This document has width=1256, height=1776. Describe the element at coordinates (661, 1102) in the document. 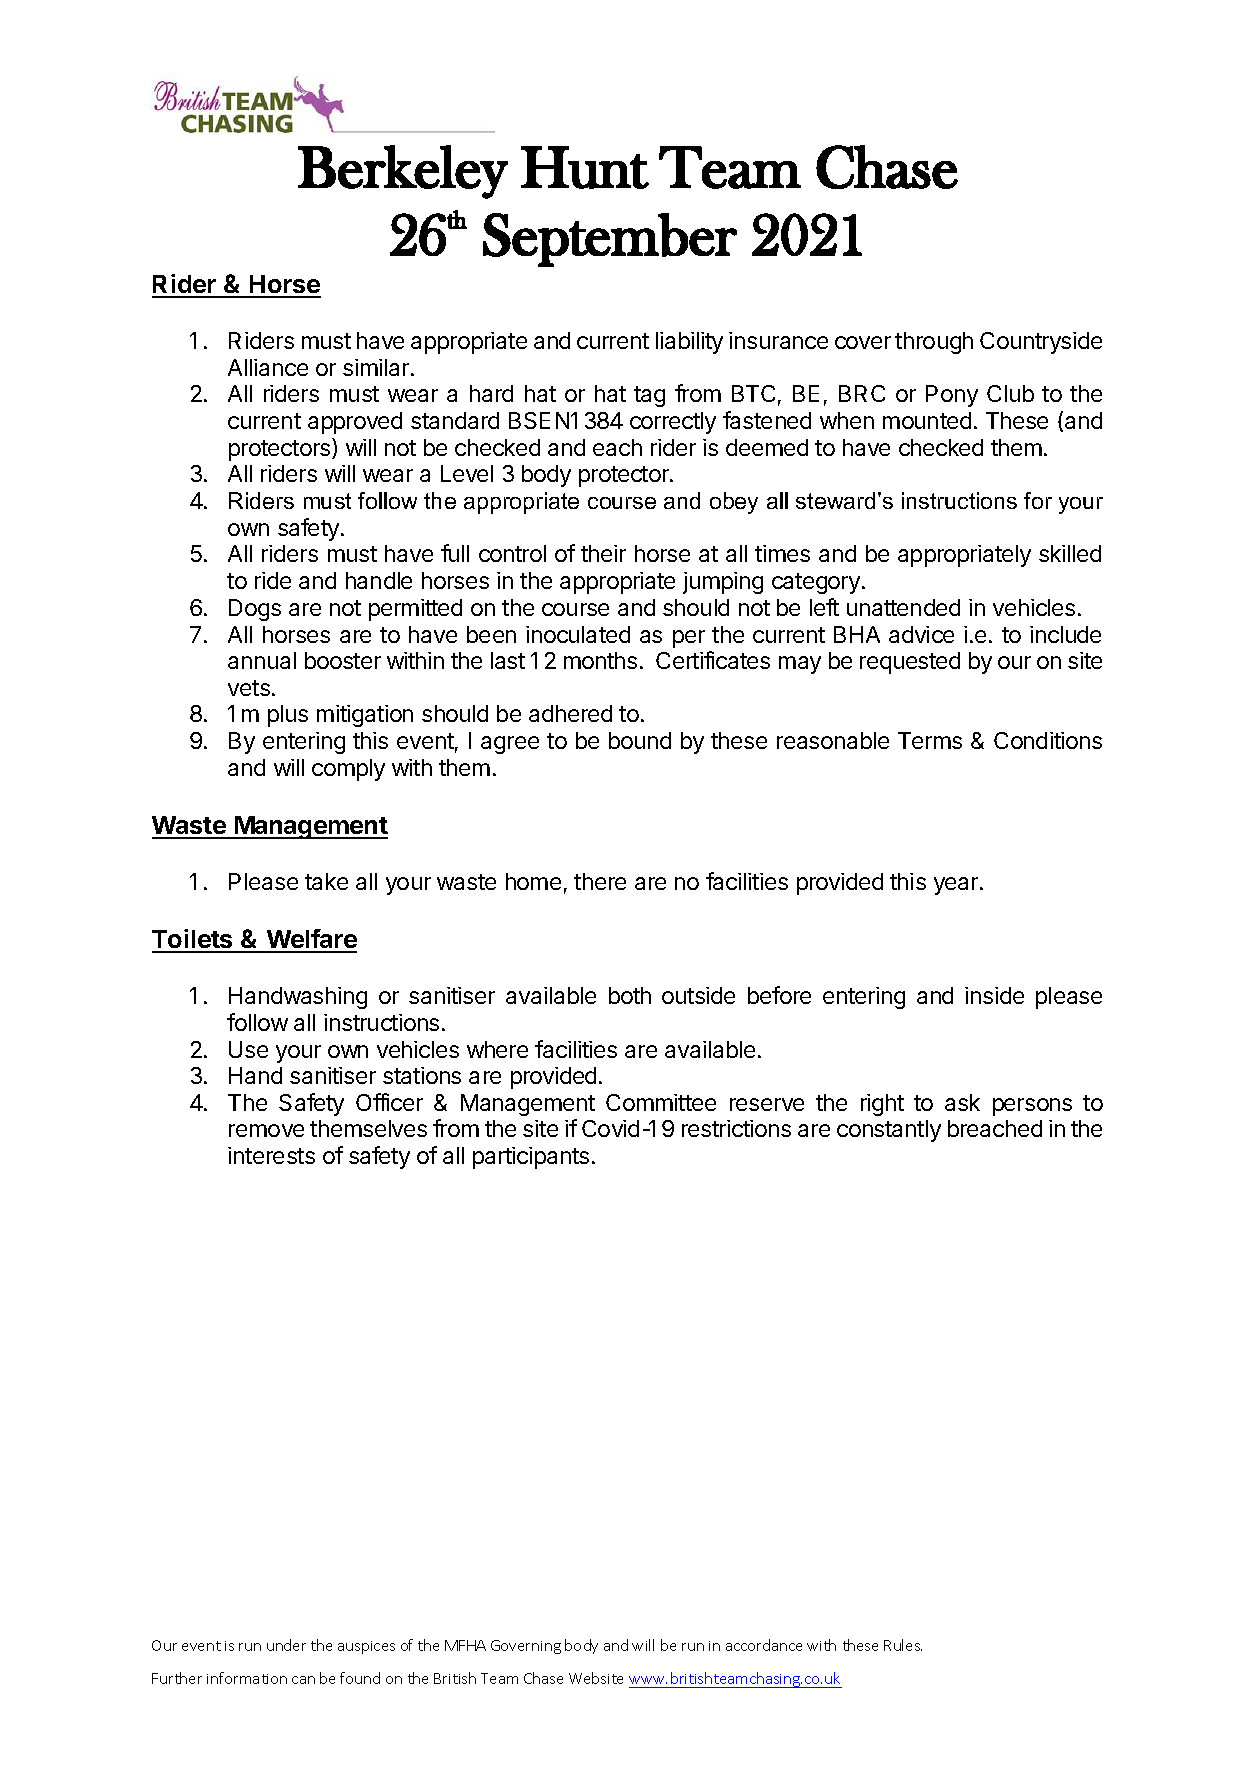

I see `Committee` at that location.
